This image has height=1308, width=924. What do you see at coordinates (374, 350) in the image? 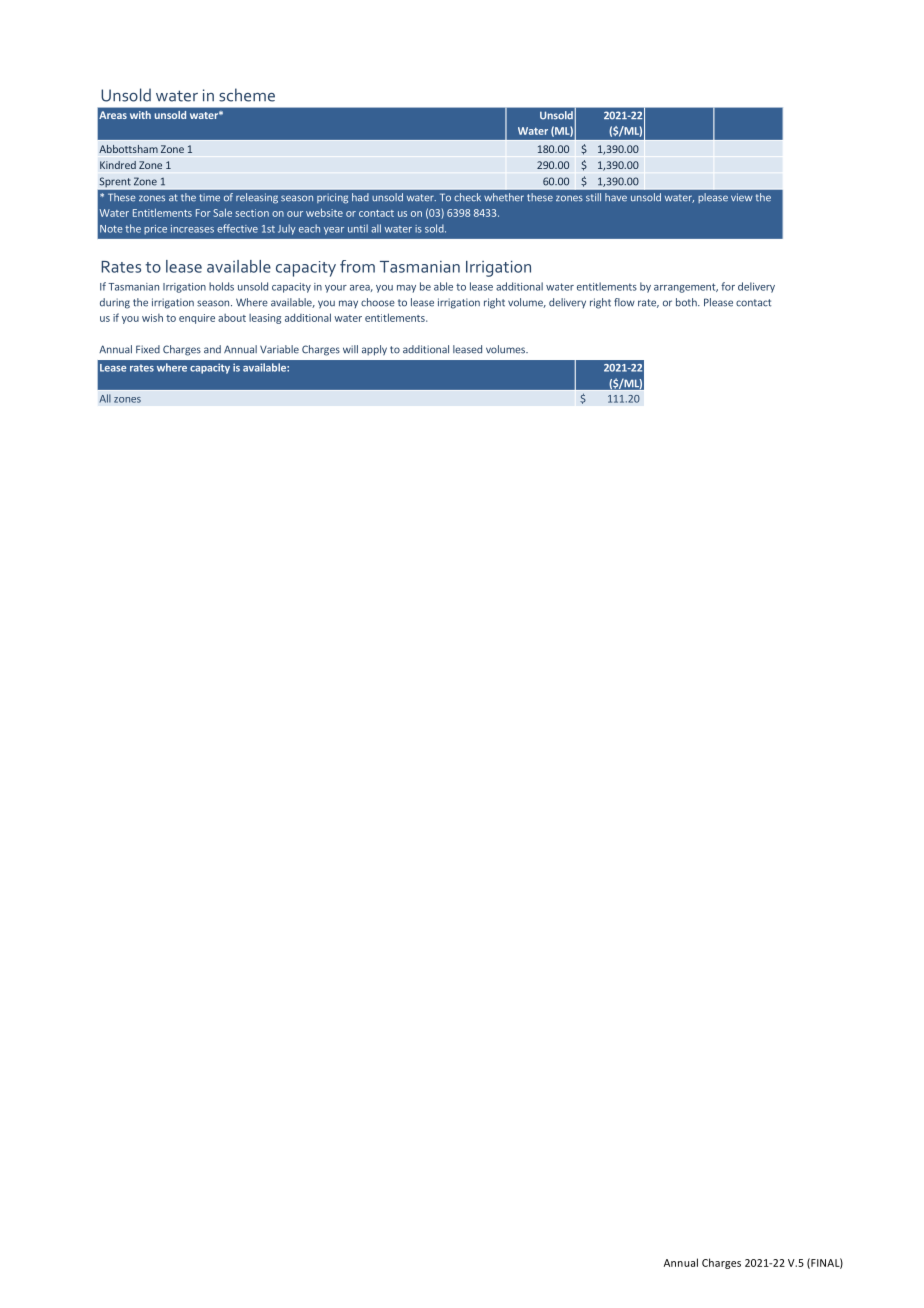
I see `apply` at bounding box center [374, 350].
